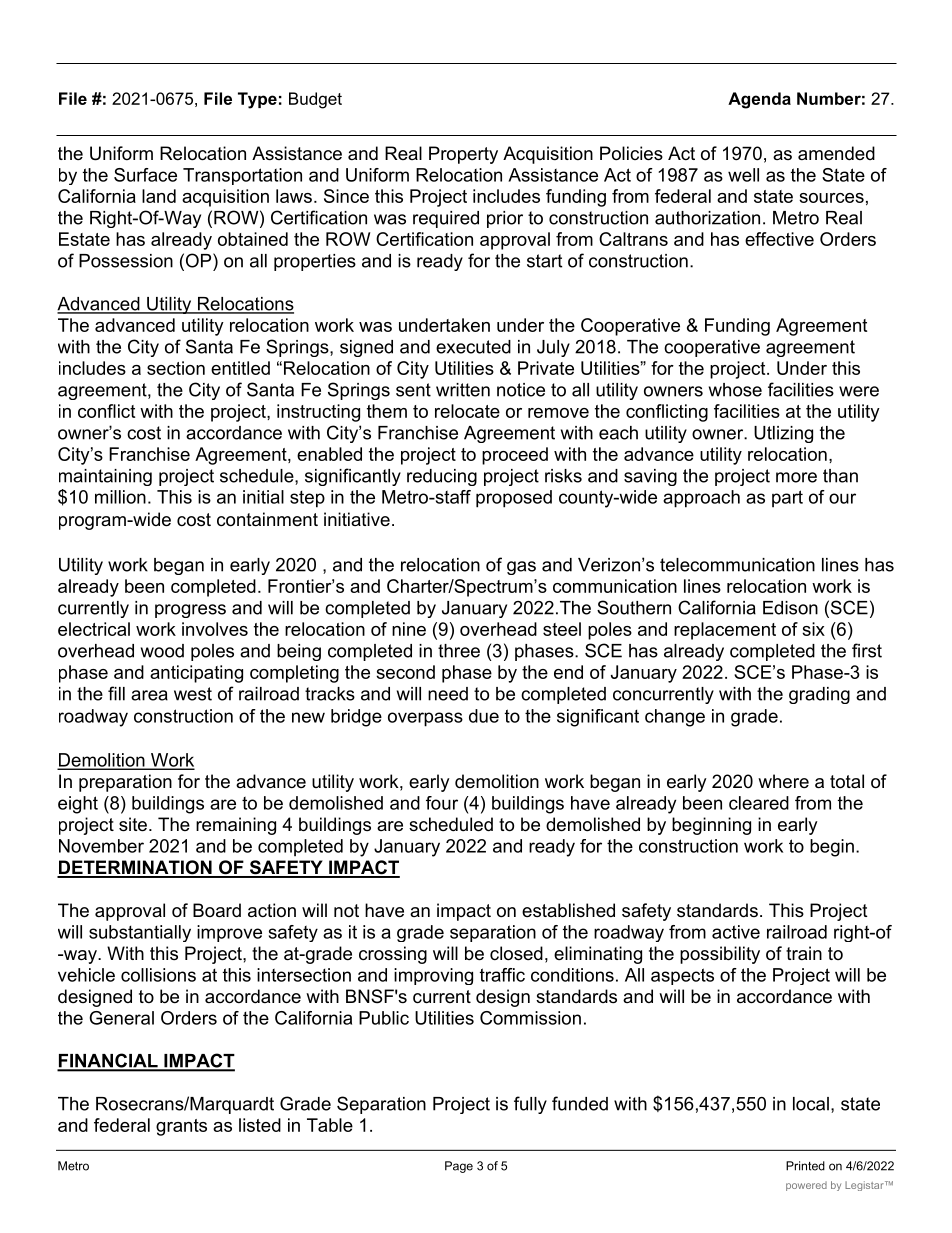 This screenshot has height=1233, width=952. I want to click on Property, so click(463, 155).
